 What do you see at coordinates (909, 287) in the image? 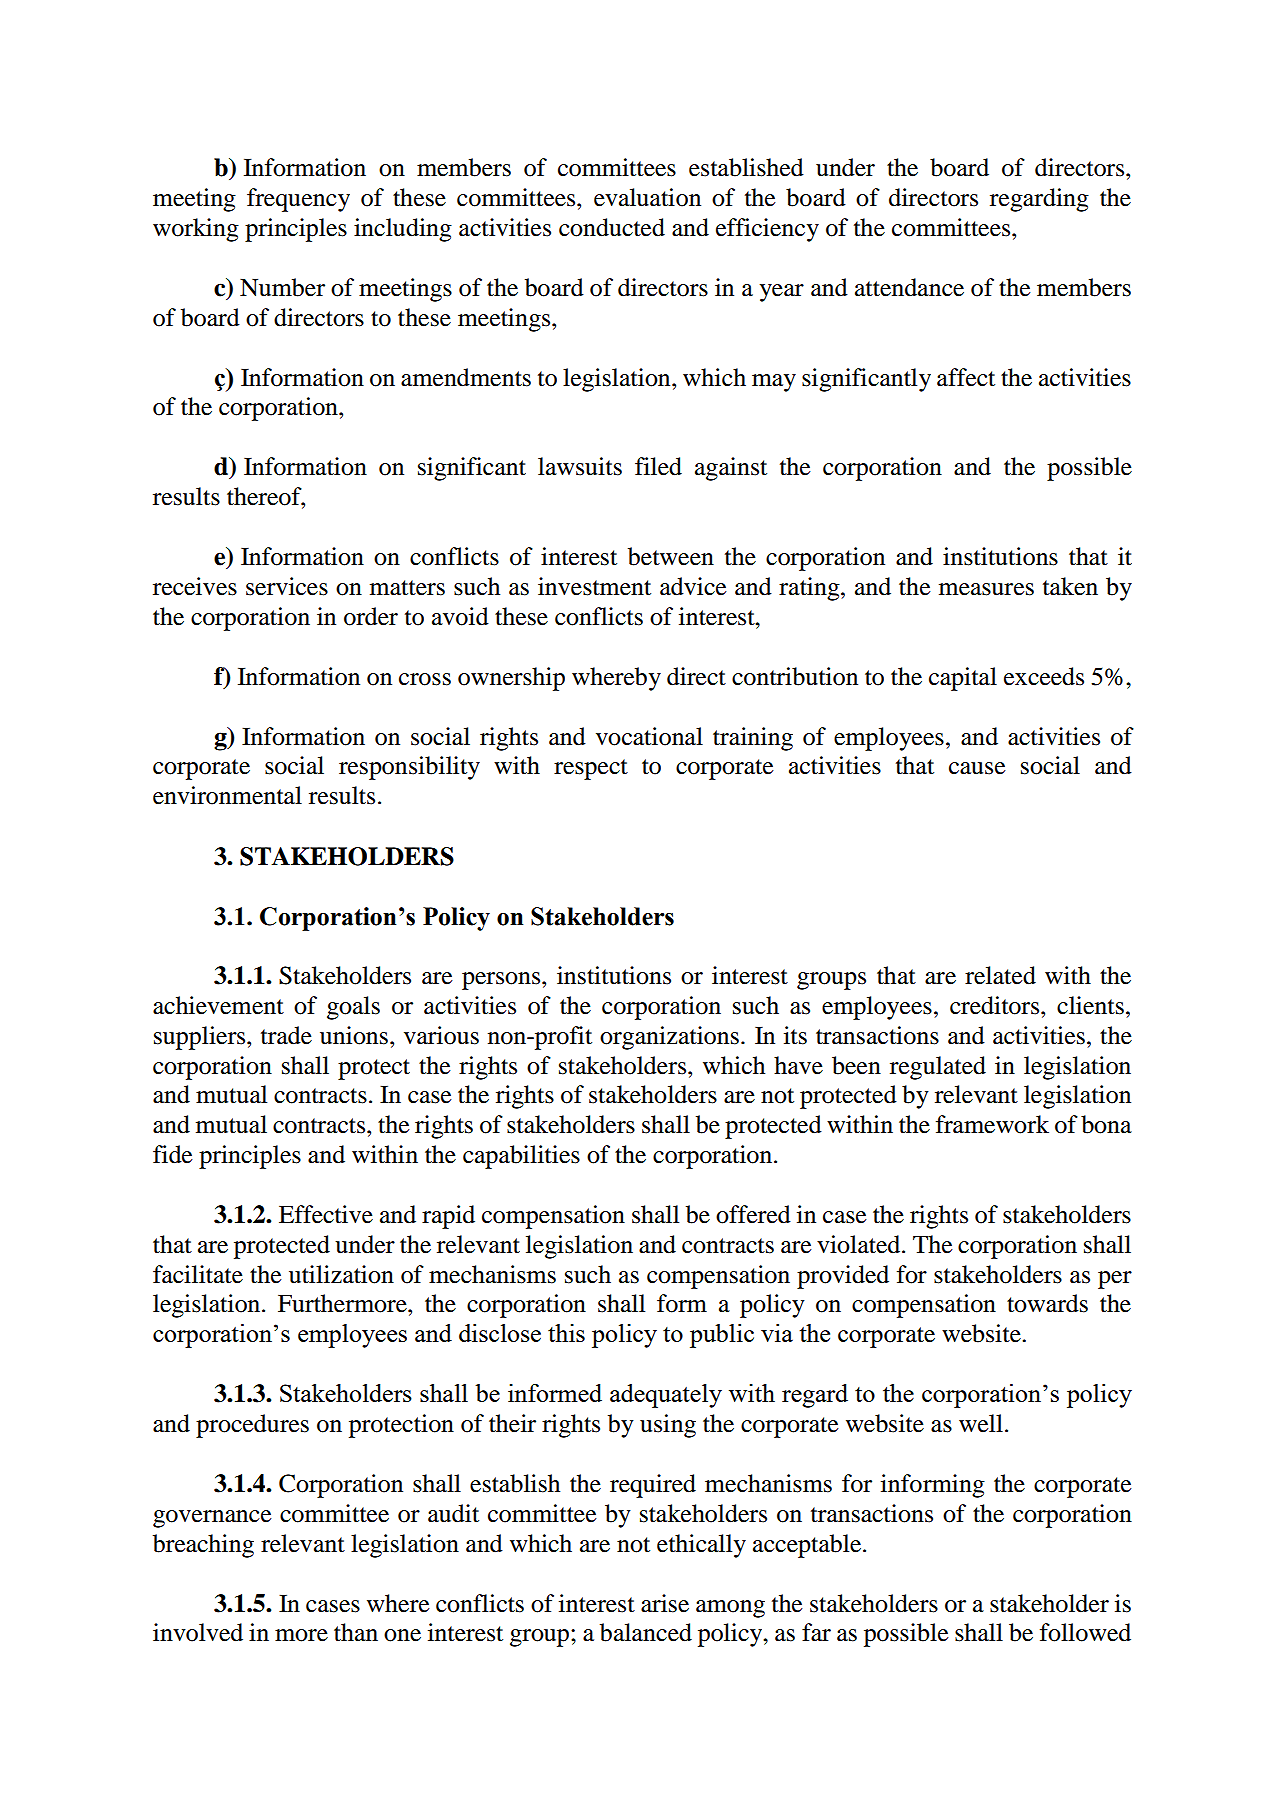
I see `attendance` at bounding box center [909, 287].
